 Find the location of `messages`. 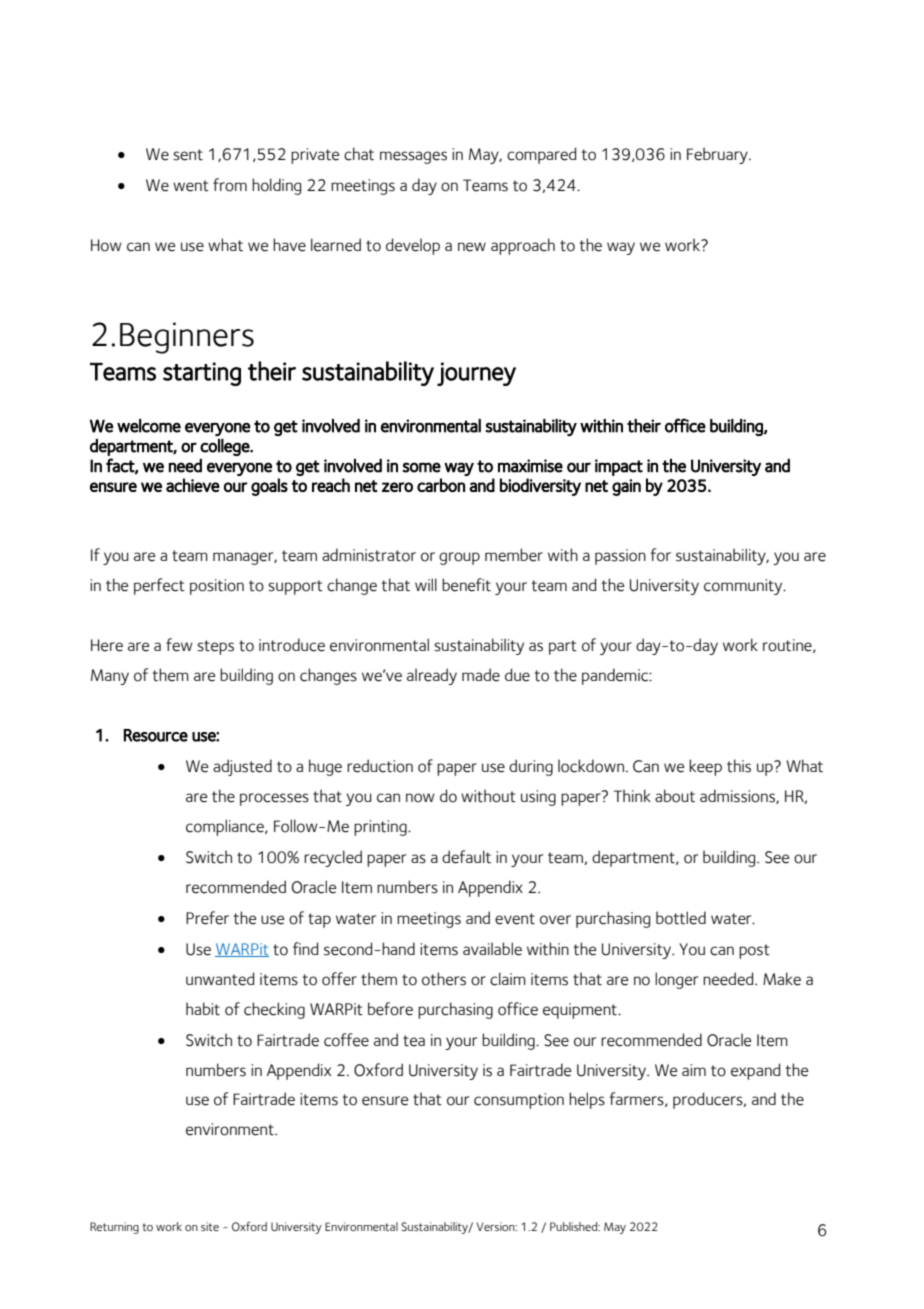

messages is located at coordinates (413, 157).
